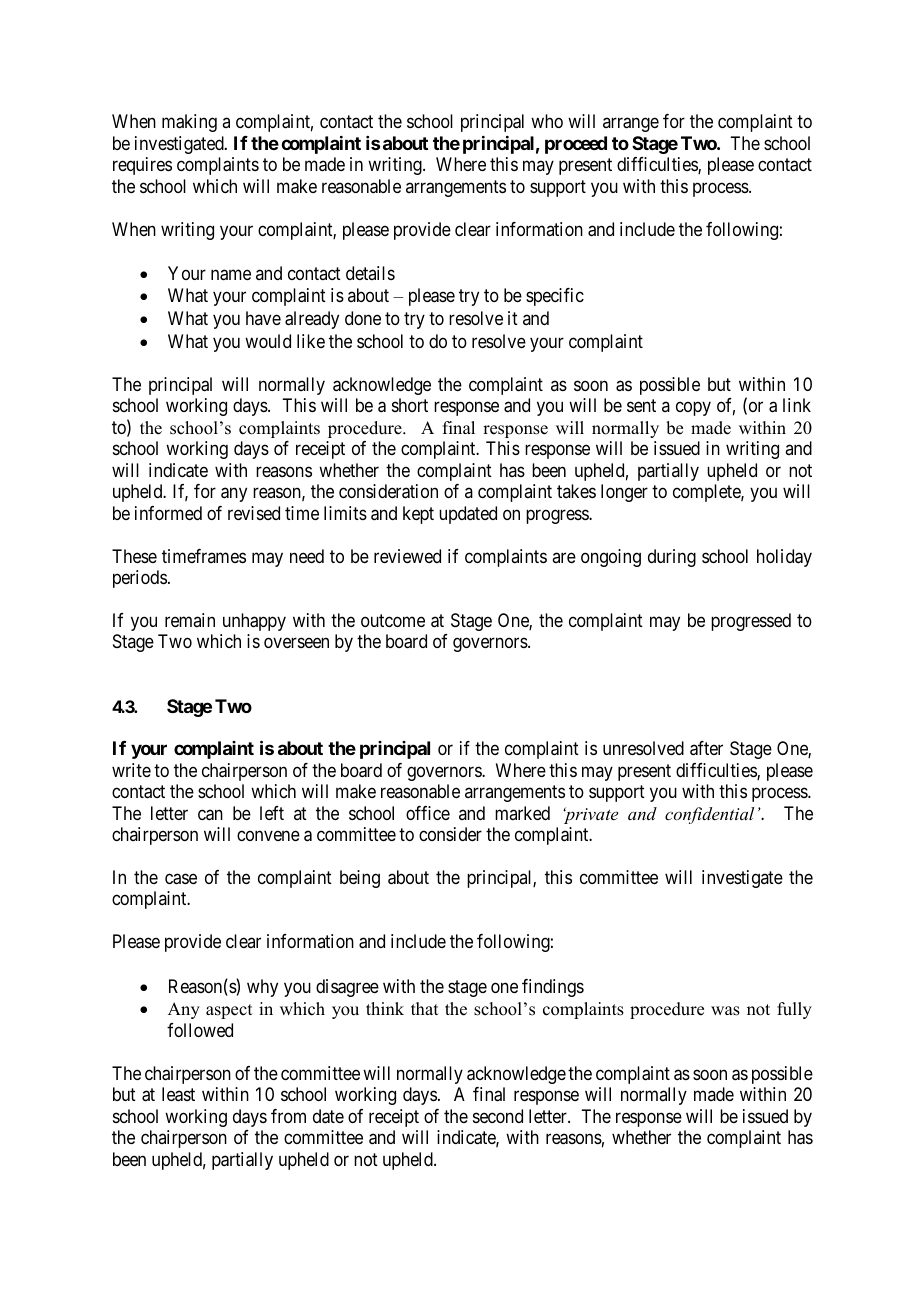 The image size is (924, 1308). Describe the element at coordinates (189, 123) in the image. I see `making` at that location.
